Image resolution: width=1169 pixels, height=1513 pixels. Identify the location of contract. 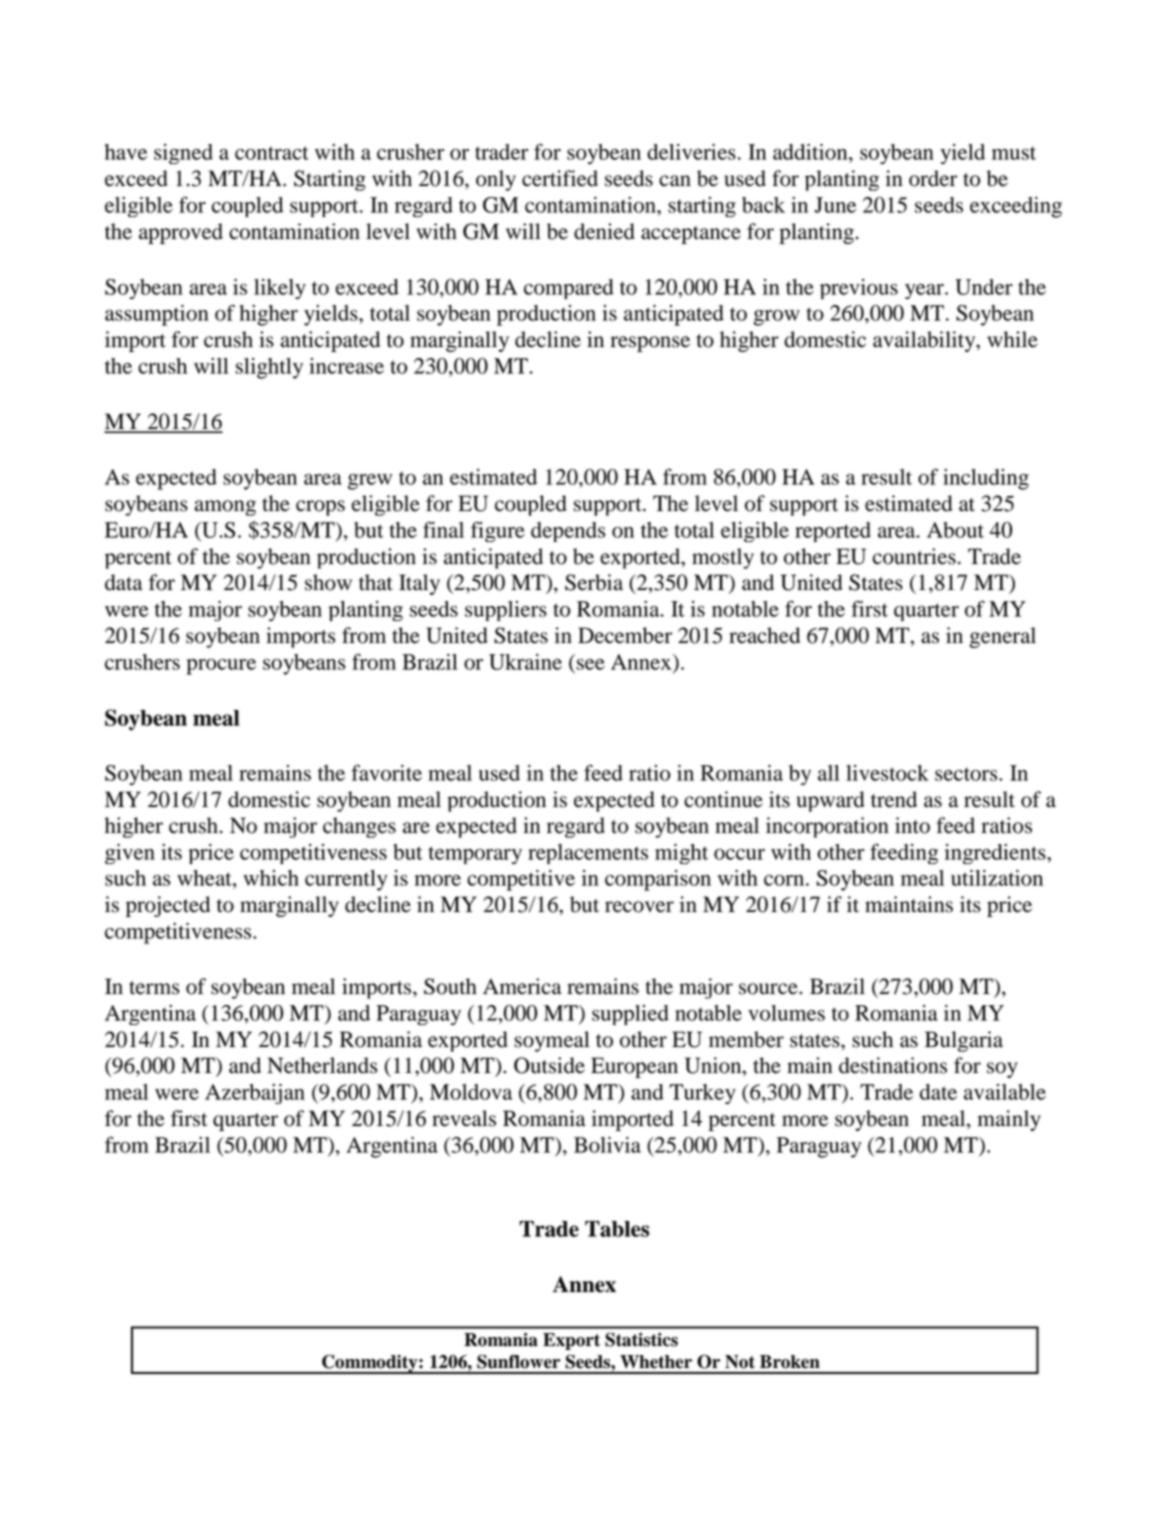
(272, 153).
